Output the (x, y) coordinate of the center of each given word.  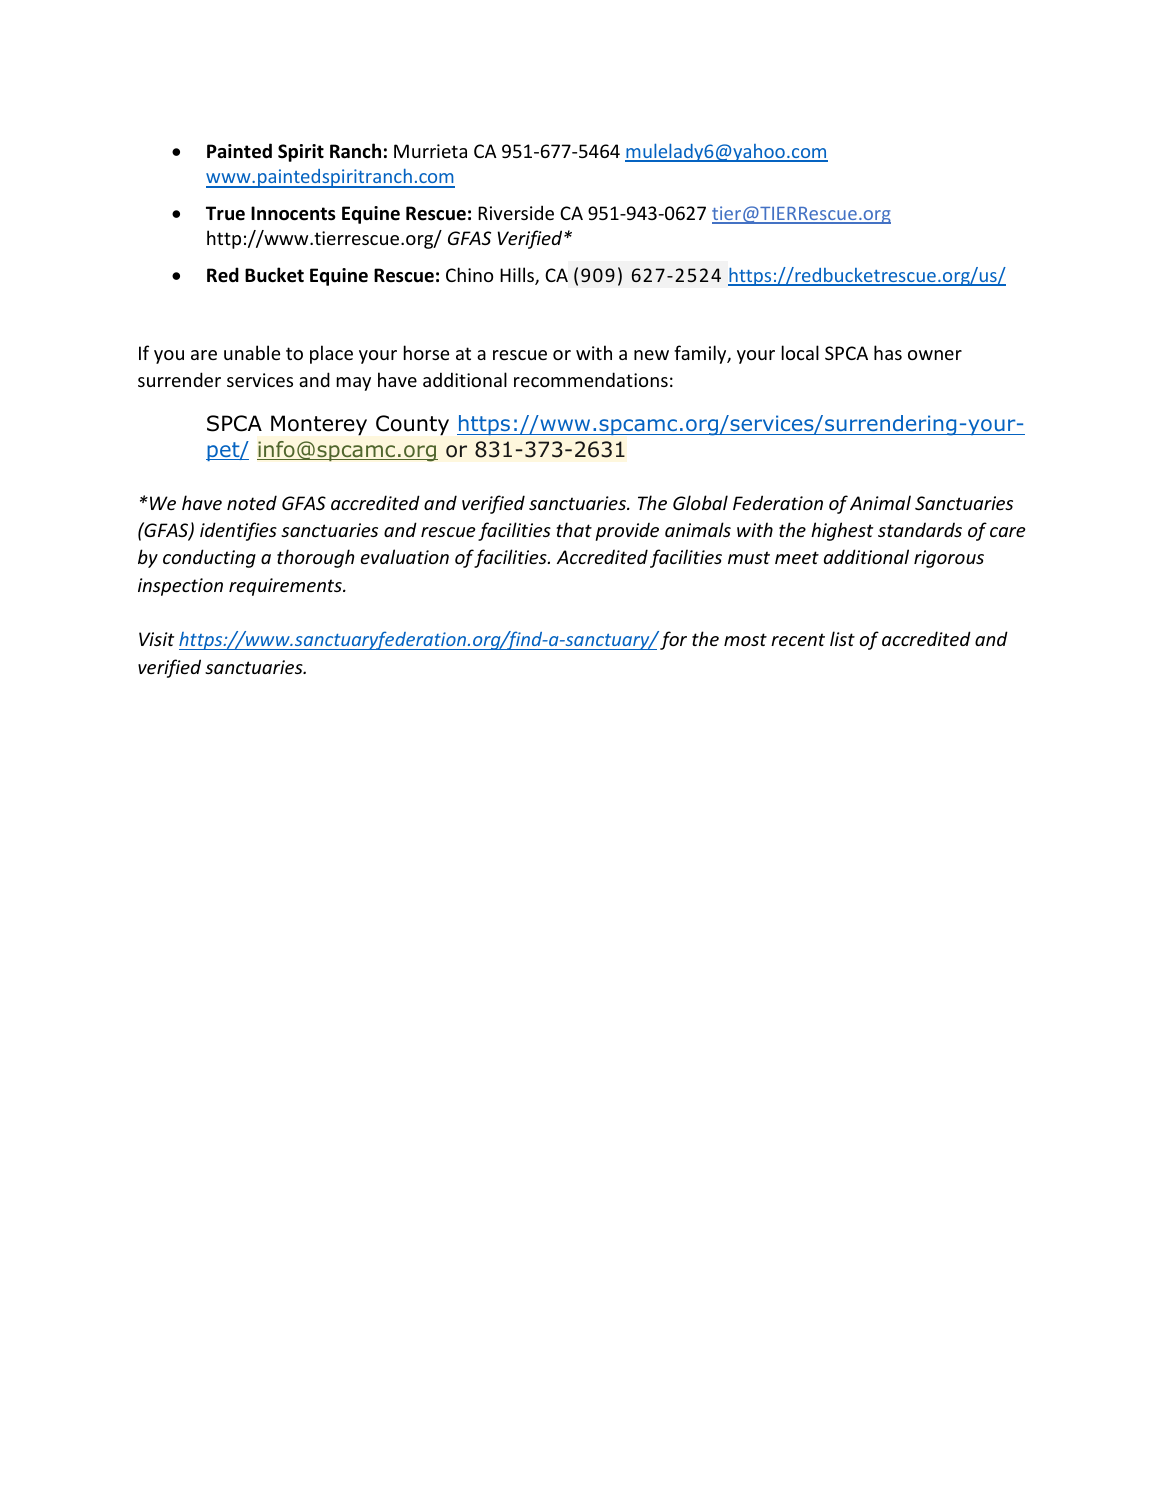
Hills (518, 276)
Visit (156, 639)
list (842, 638)
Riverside (516, 212)
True (225, 213)
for (673, 640)
